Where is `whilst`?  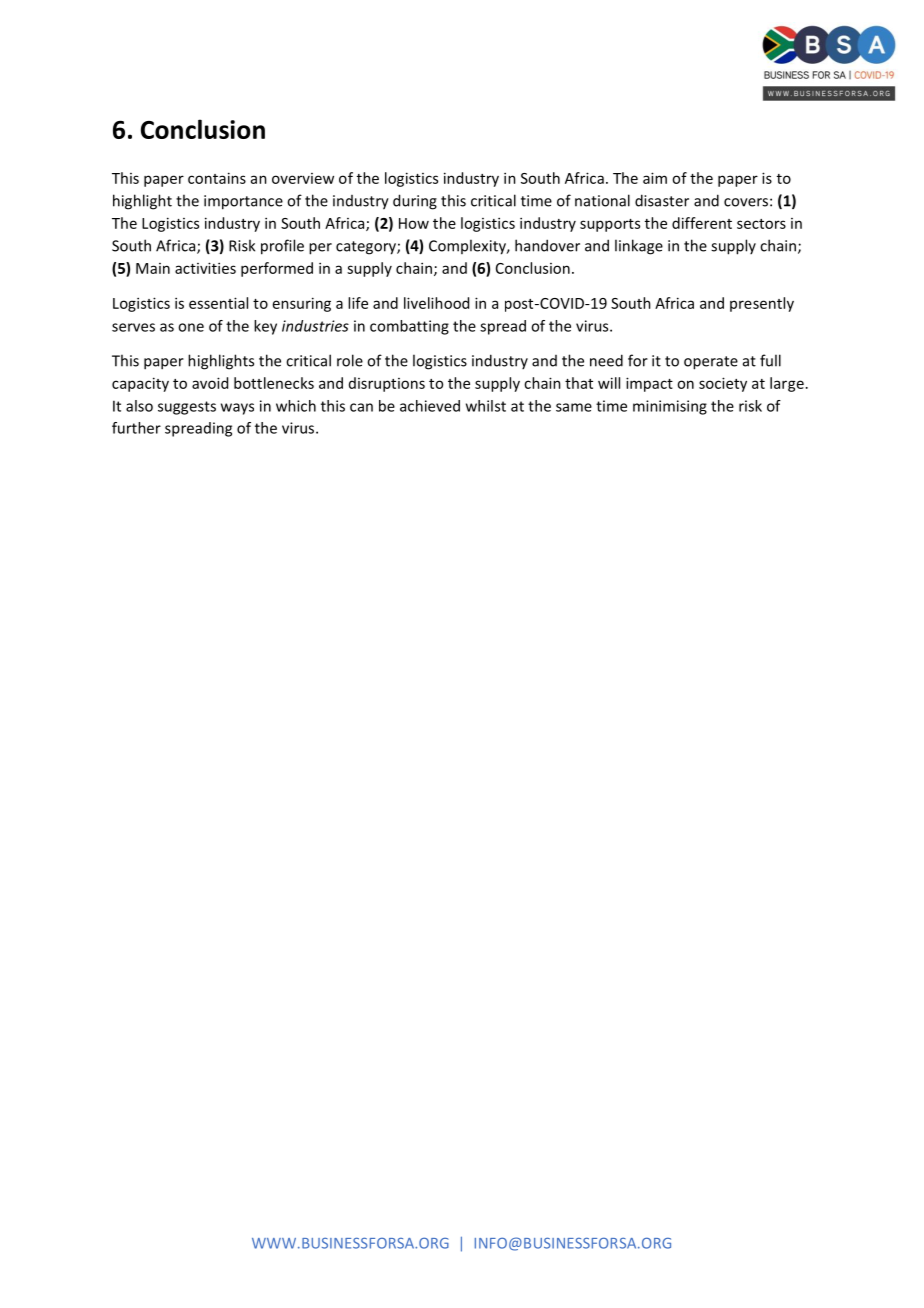
whilst is located at coordinates (486, 406).
